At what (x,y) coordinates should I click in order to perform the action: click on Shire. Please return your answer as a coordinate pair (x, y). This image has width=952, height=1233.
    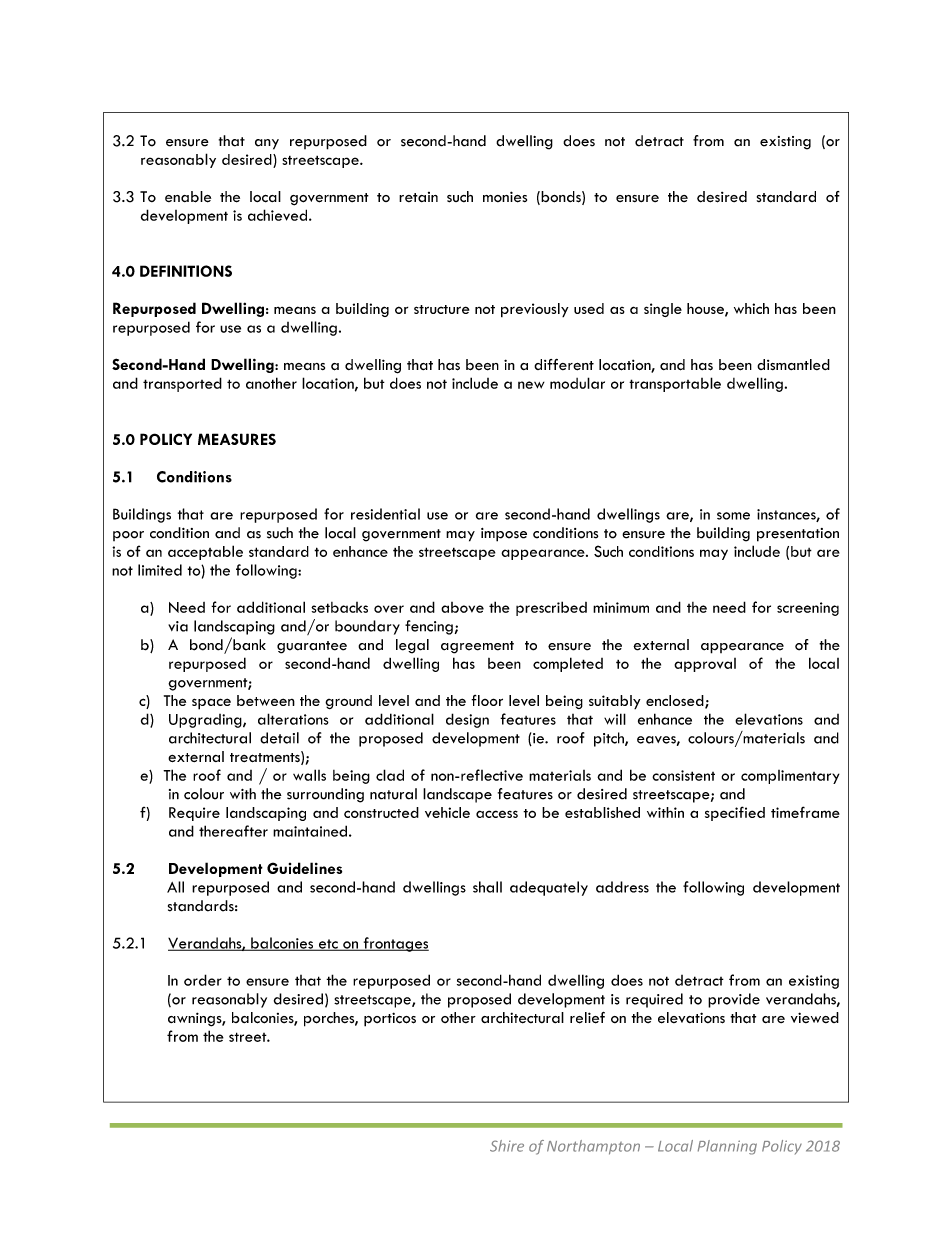
    Looking at the image, I should click on (507, 1146).
